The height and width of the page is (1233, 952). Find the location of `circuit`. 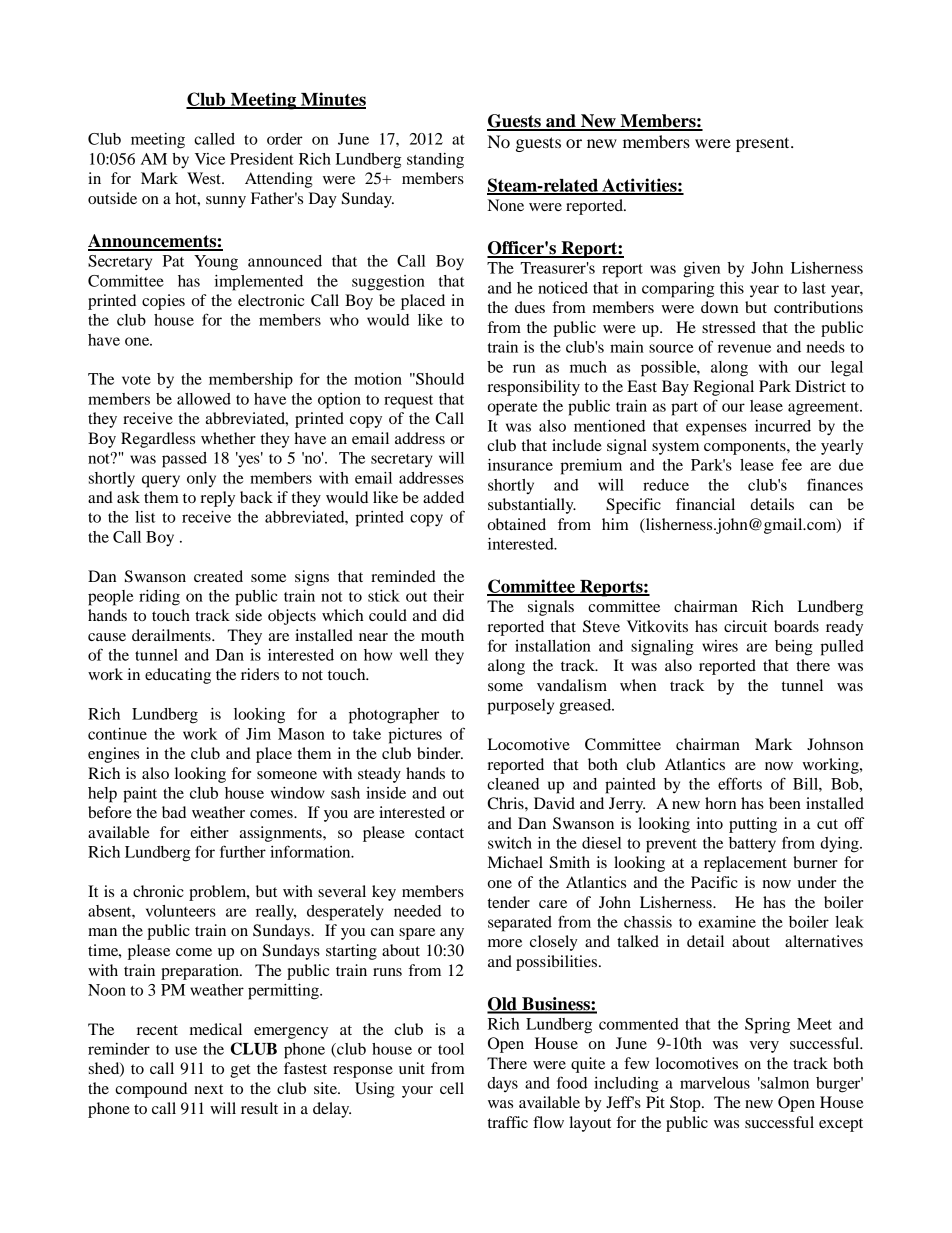

circuit is located at coordinates (745, 626).
